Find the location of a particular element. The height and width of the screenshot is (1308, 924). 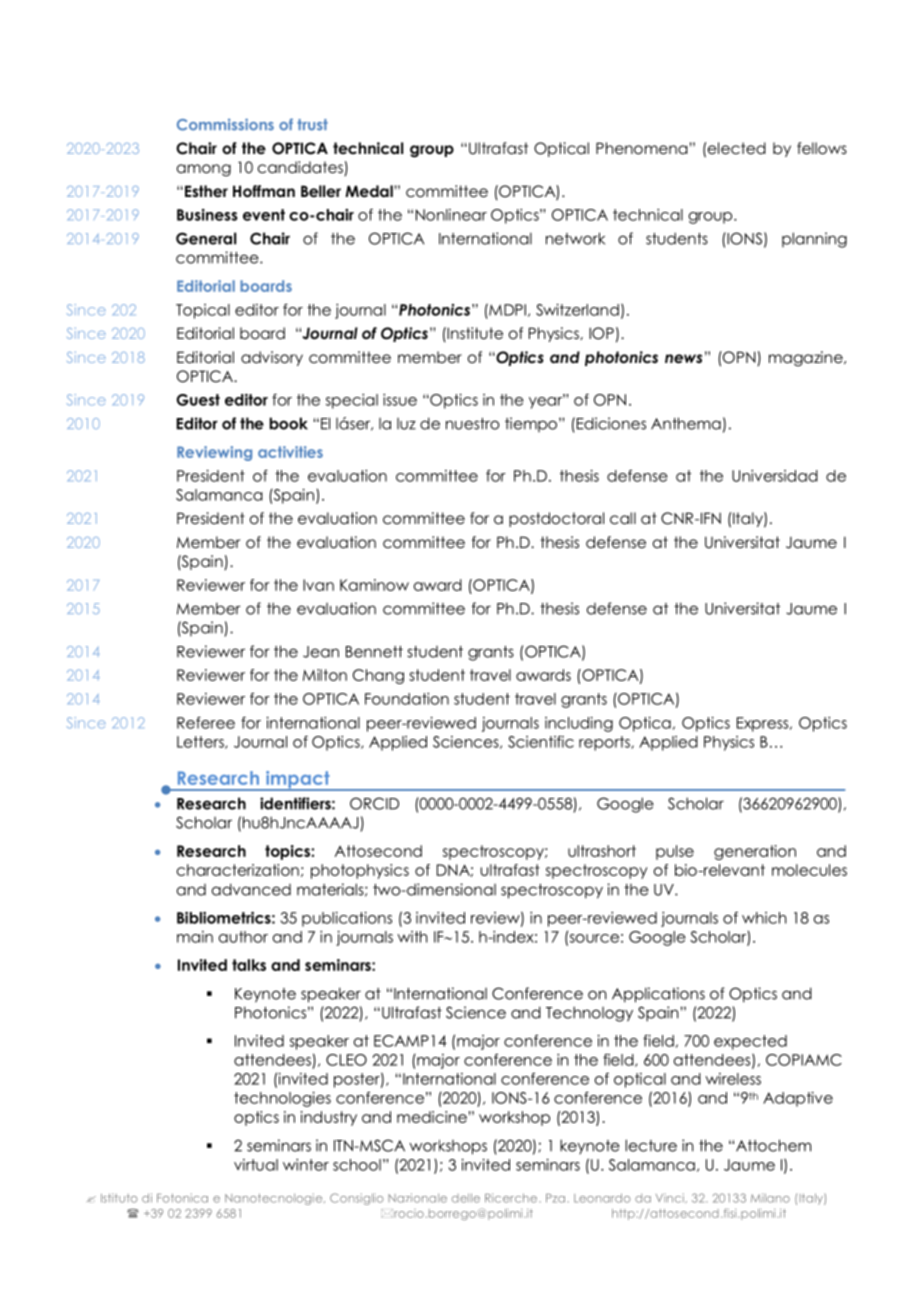

generation is located at coordinates (755, 852).
